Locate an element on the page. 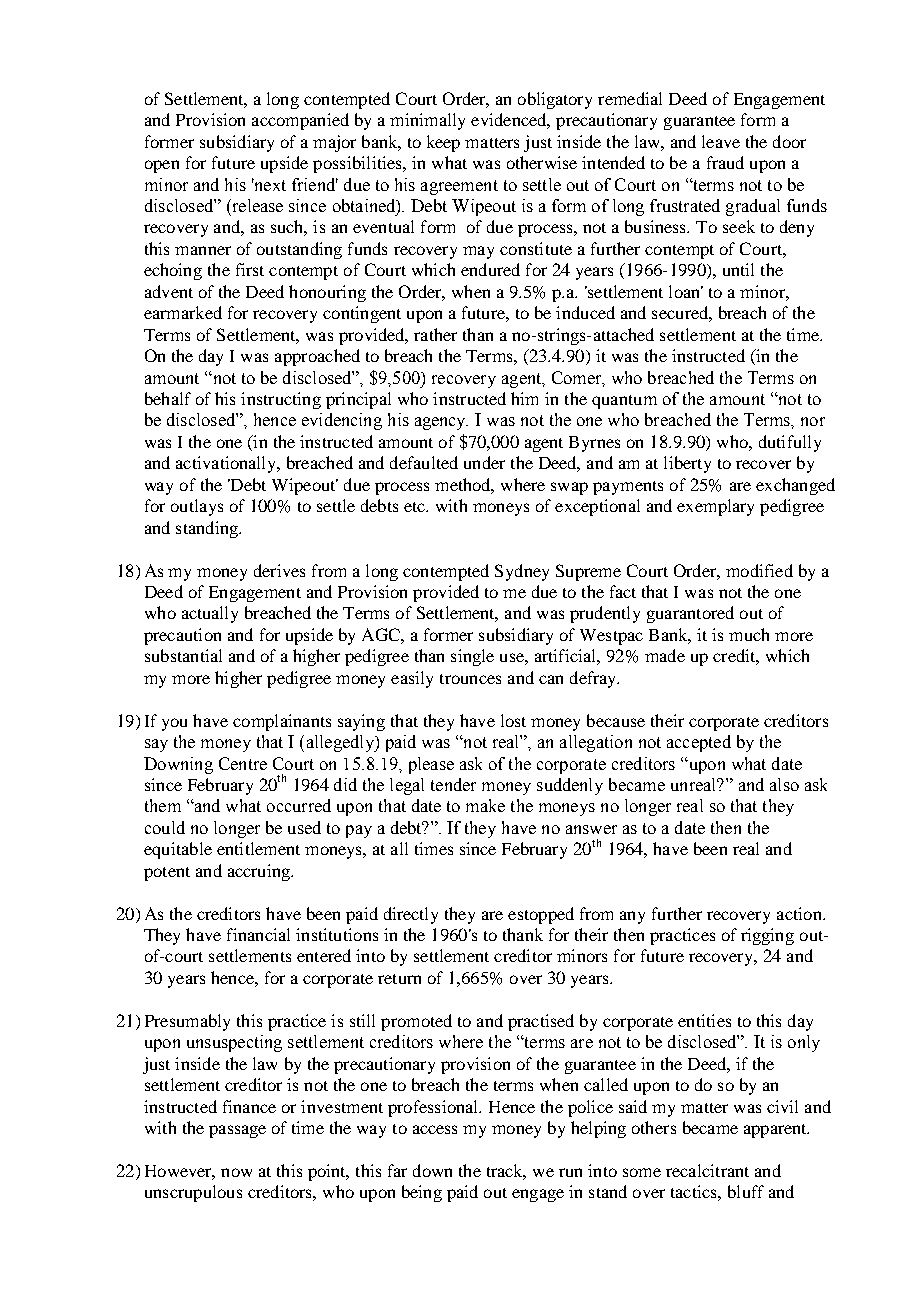  also is located at coordinates (784, 784).
